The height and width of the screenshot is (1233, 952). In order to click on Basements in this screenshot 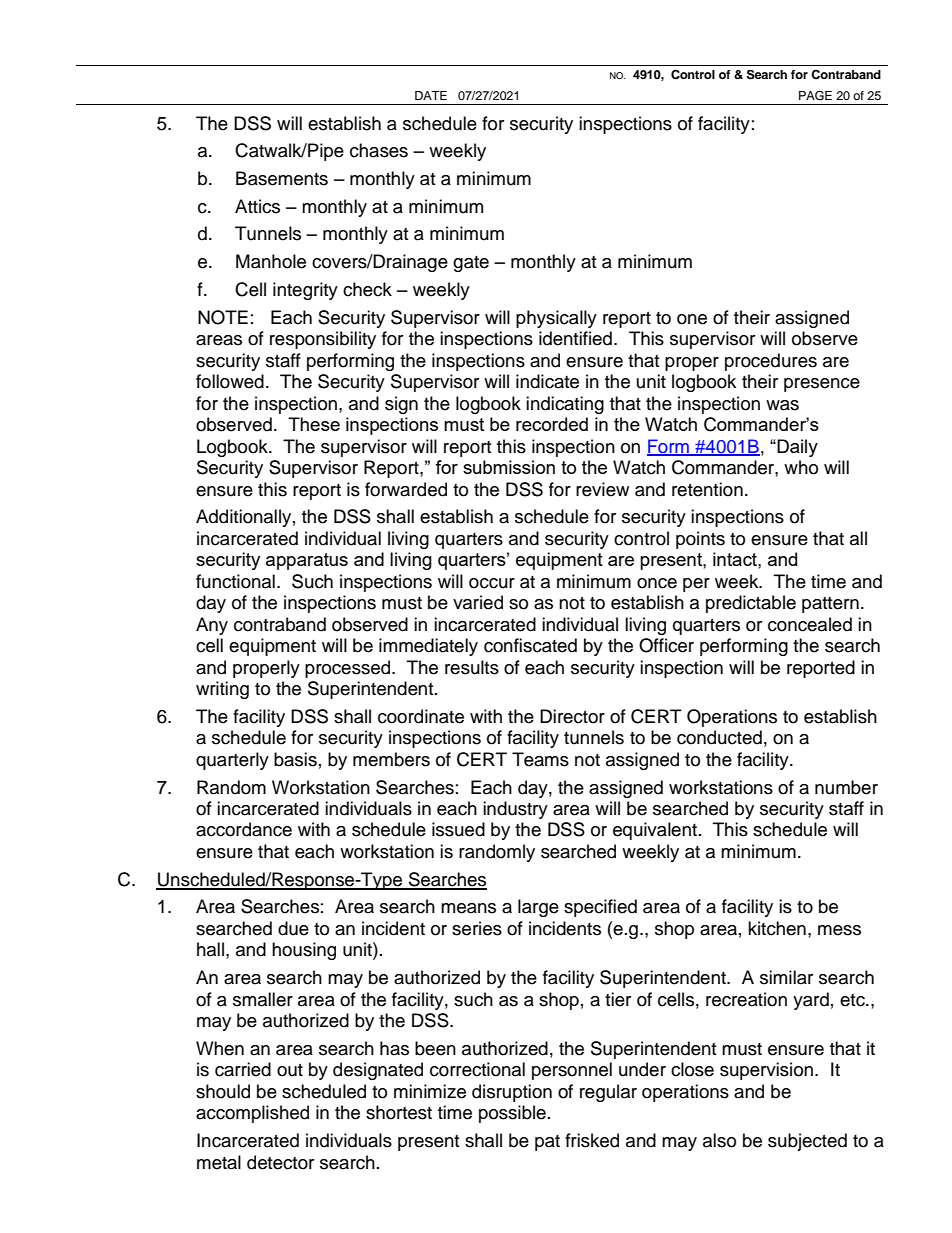, I will do `click(282, 178)`.
